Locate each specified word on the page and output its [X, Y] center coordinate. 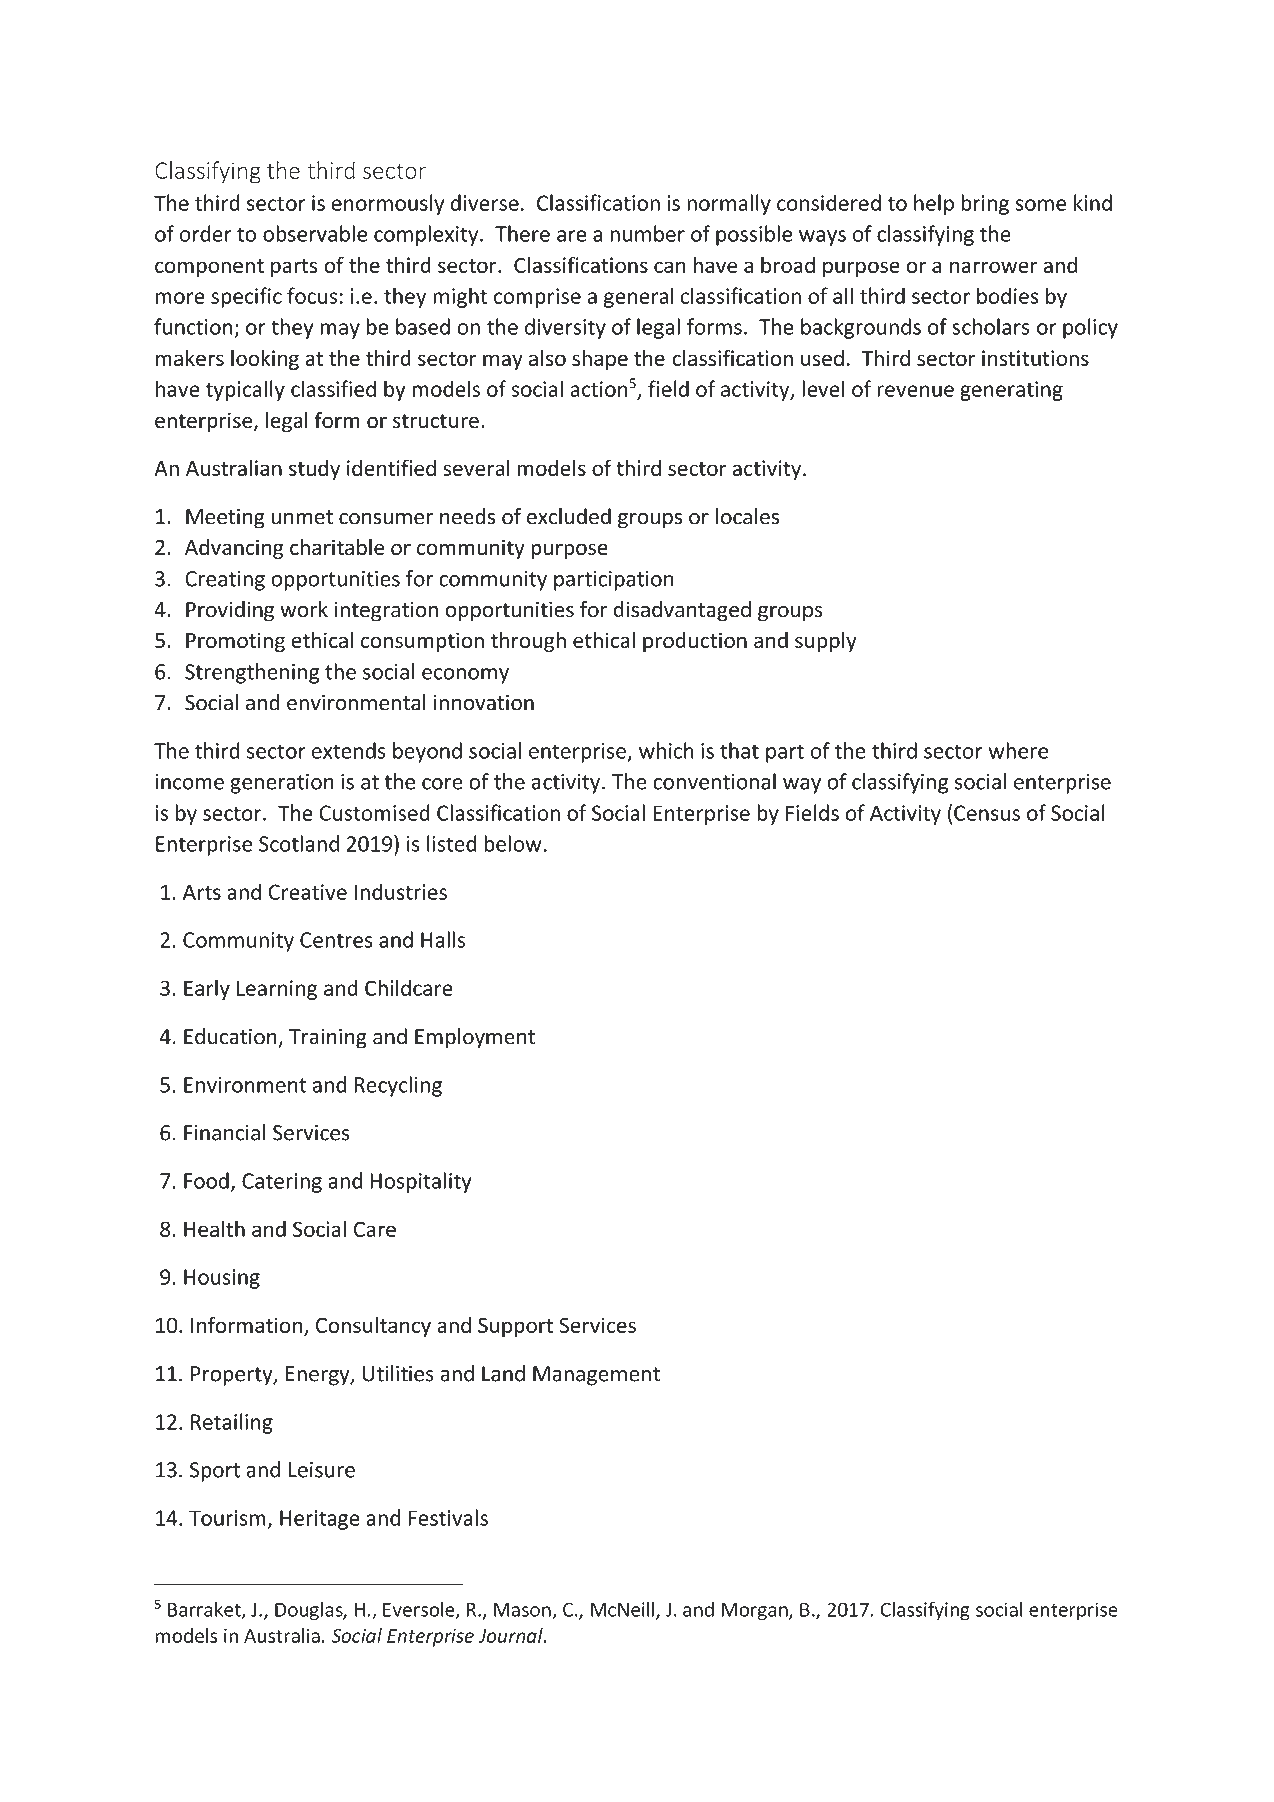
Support [516, 1327]
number [647, 233]
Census [987, 813]
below [513, 843]
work [304, 609]
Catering [282, 1183]
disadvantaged [682, 611]
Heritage [320, 1520]
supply [826, 642]
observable [315, 233]
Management [596, 1376]
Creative [307, 892]
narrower [994, 267]
